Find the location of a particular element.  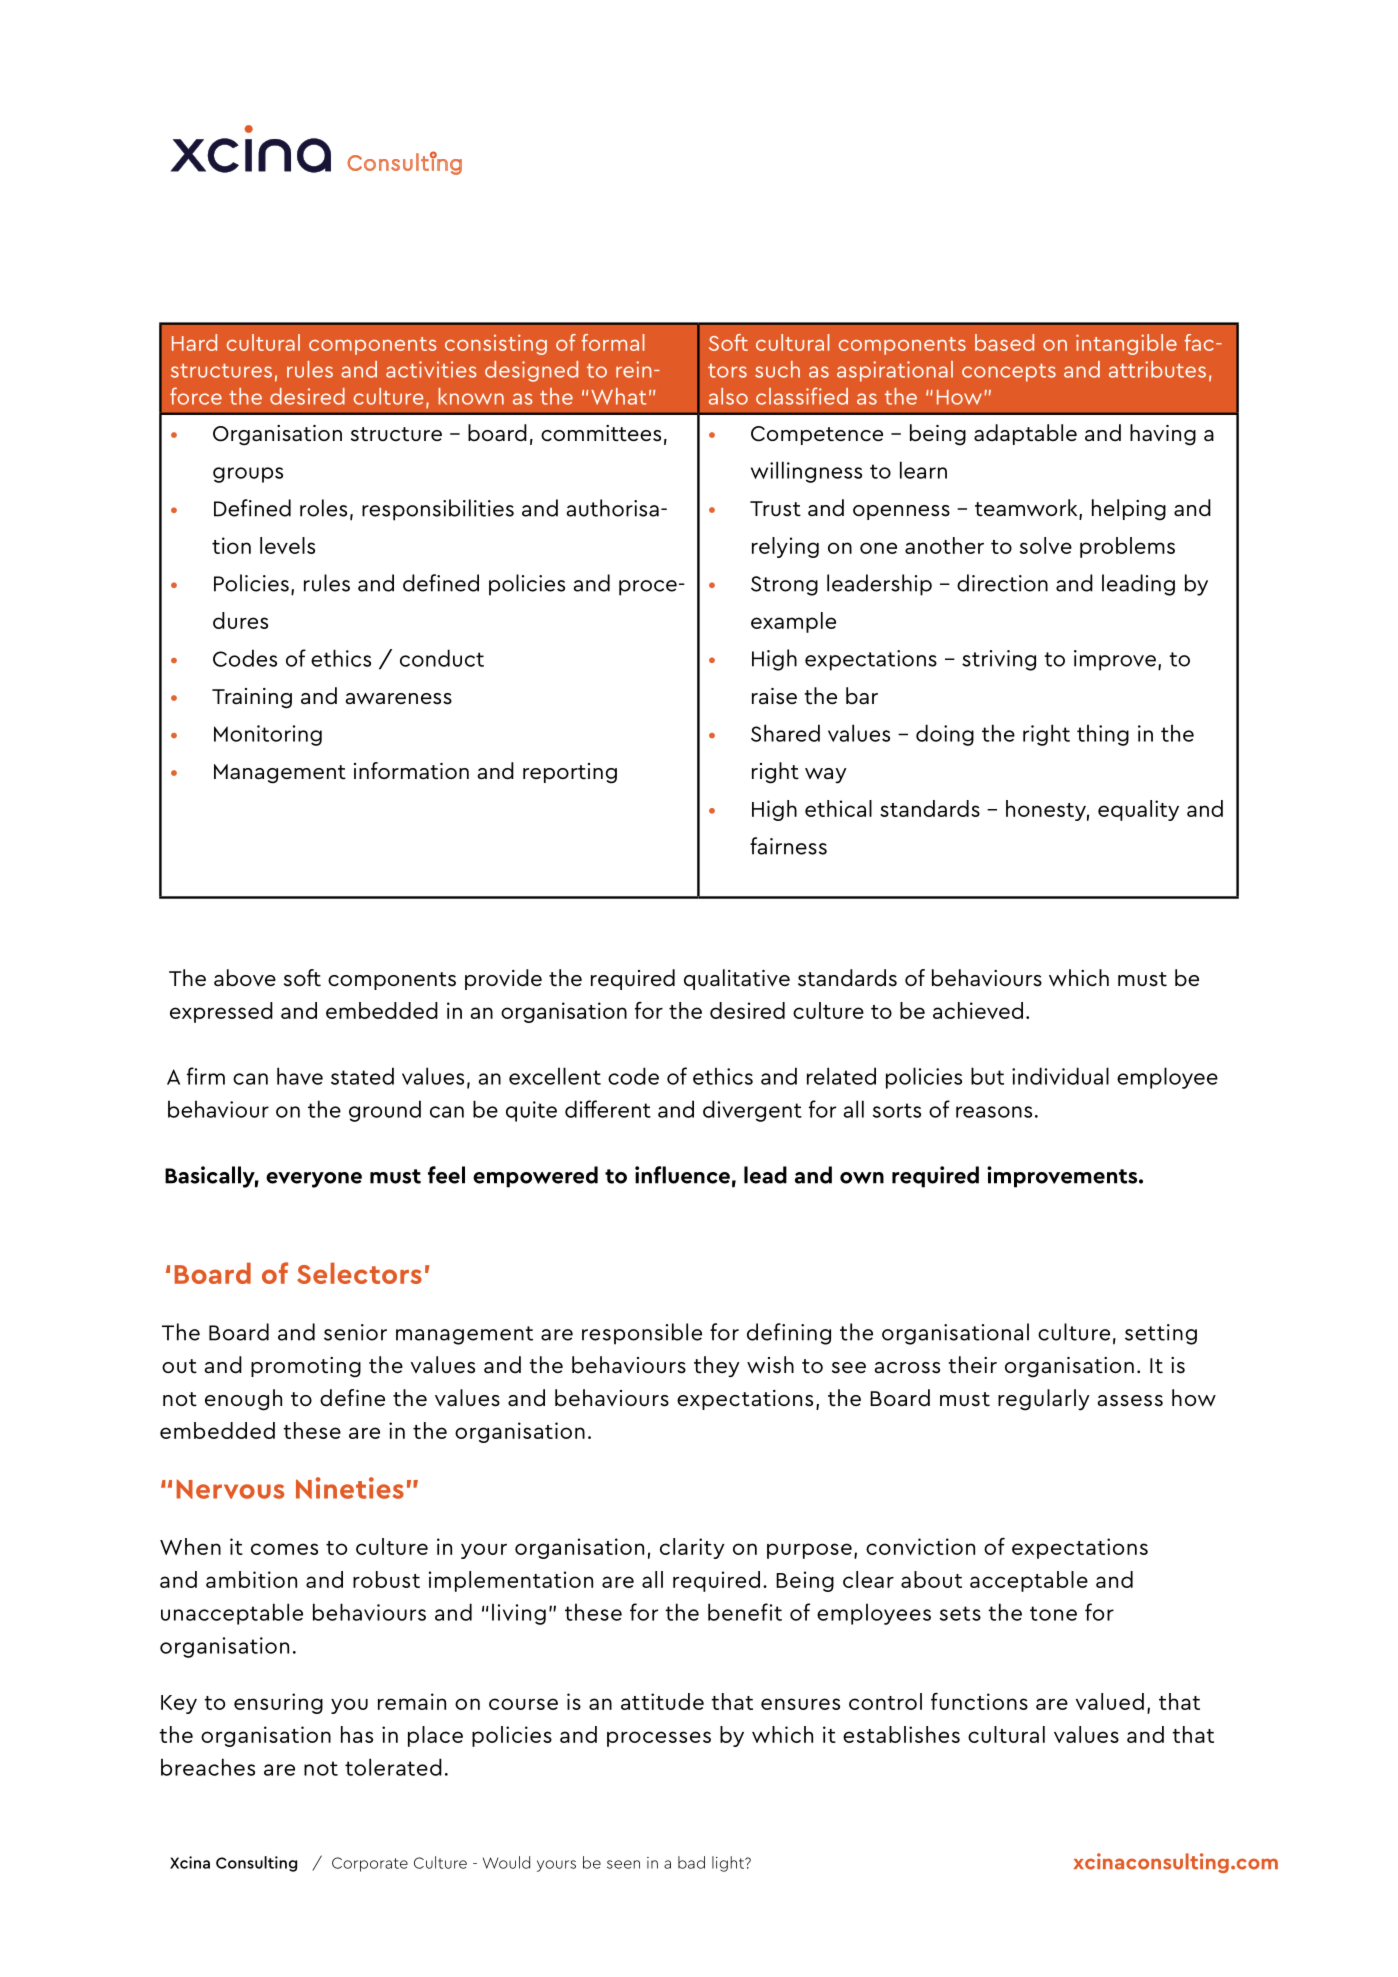

What is located at coordinates (618, 396).
